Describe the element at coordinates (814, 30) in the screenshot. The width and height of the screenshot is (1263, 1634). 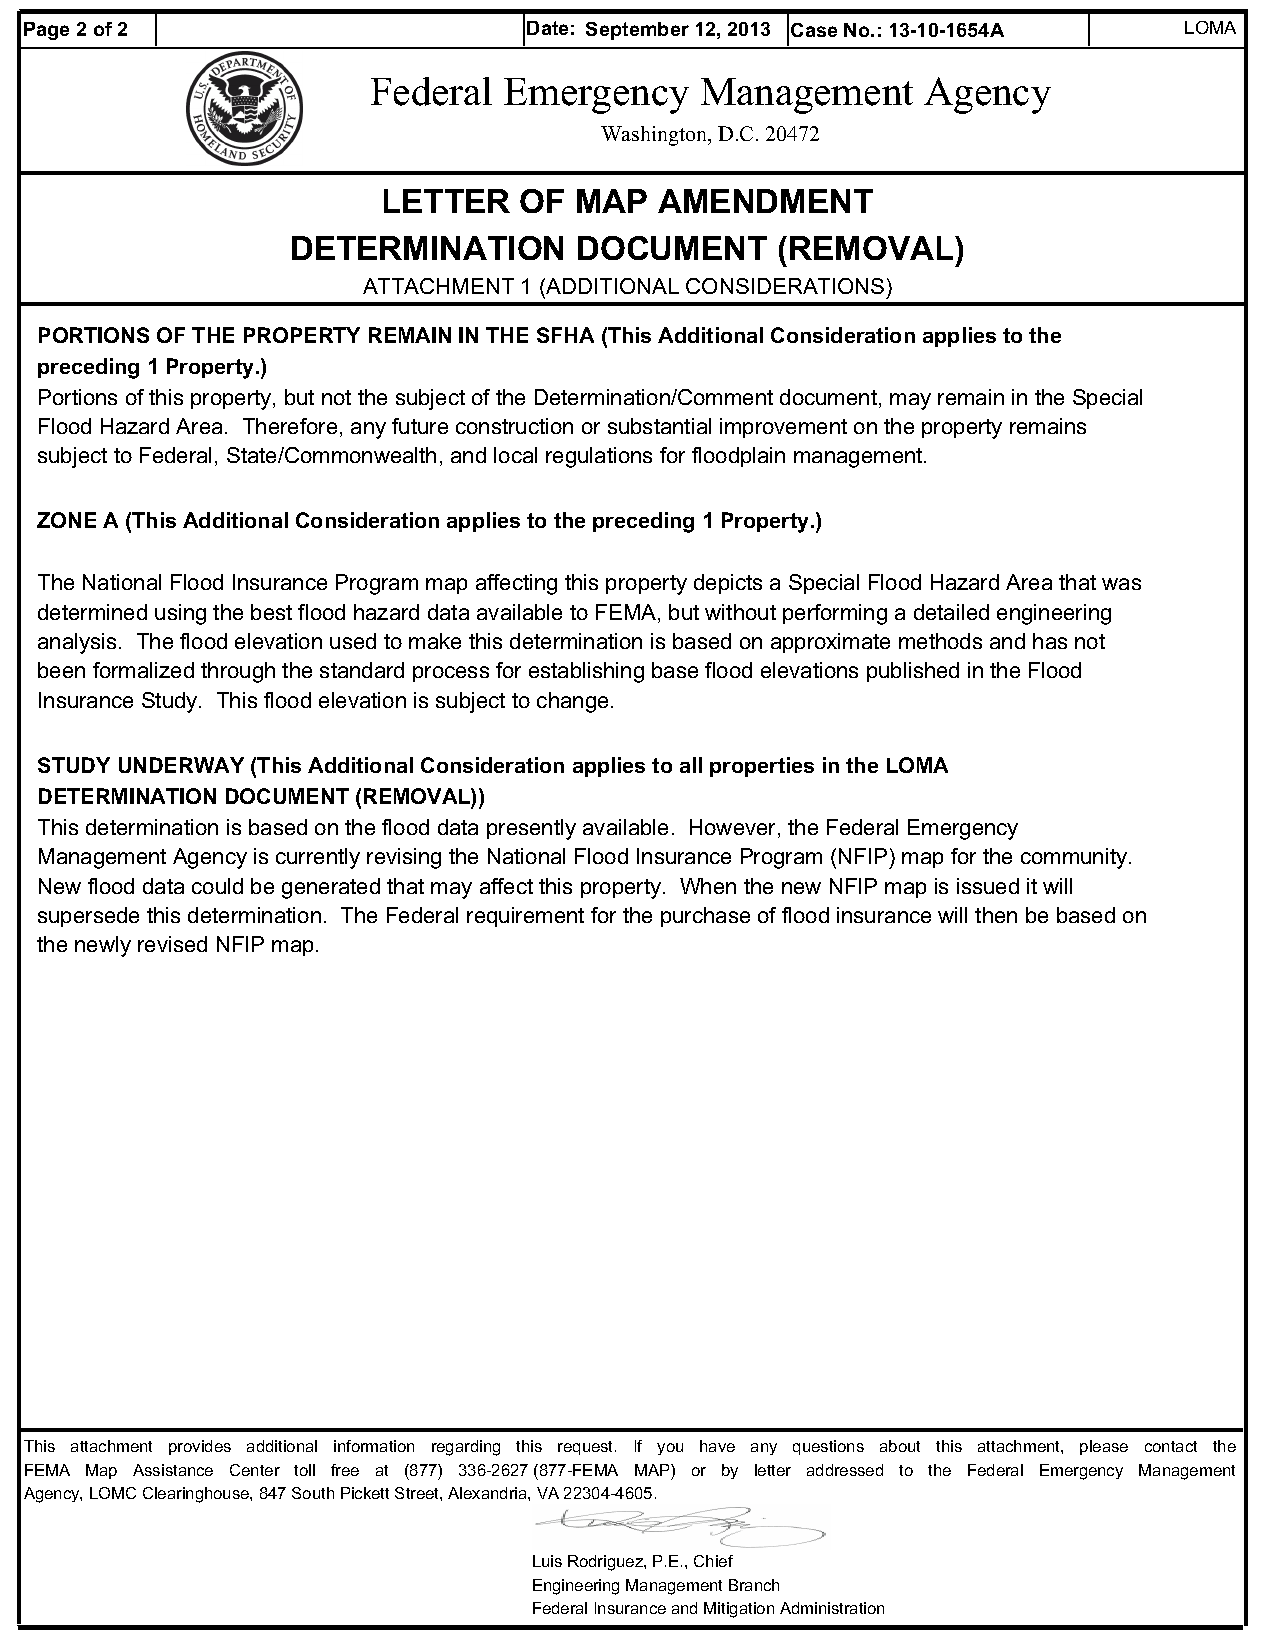
I see `Case` at that location.
